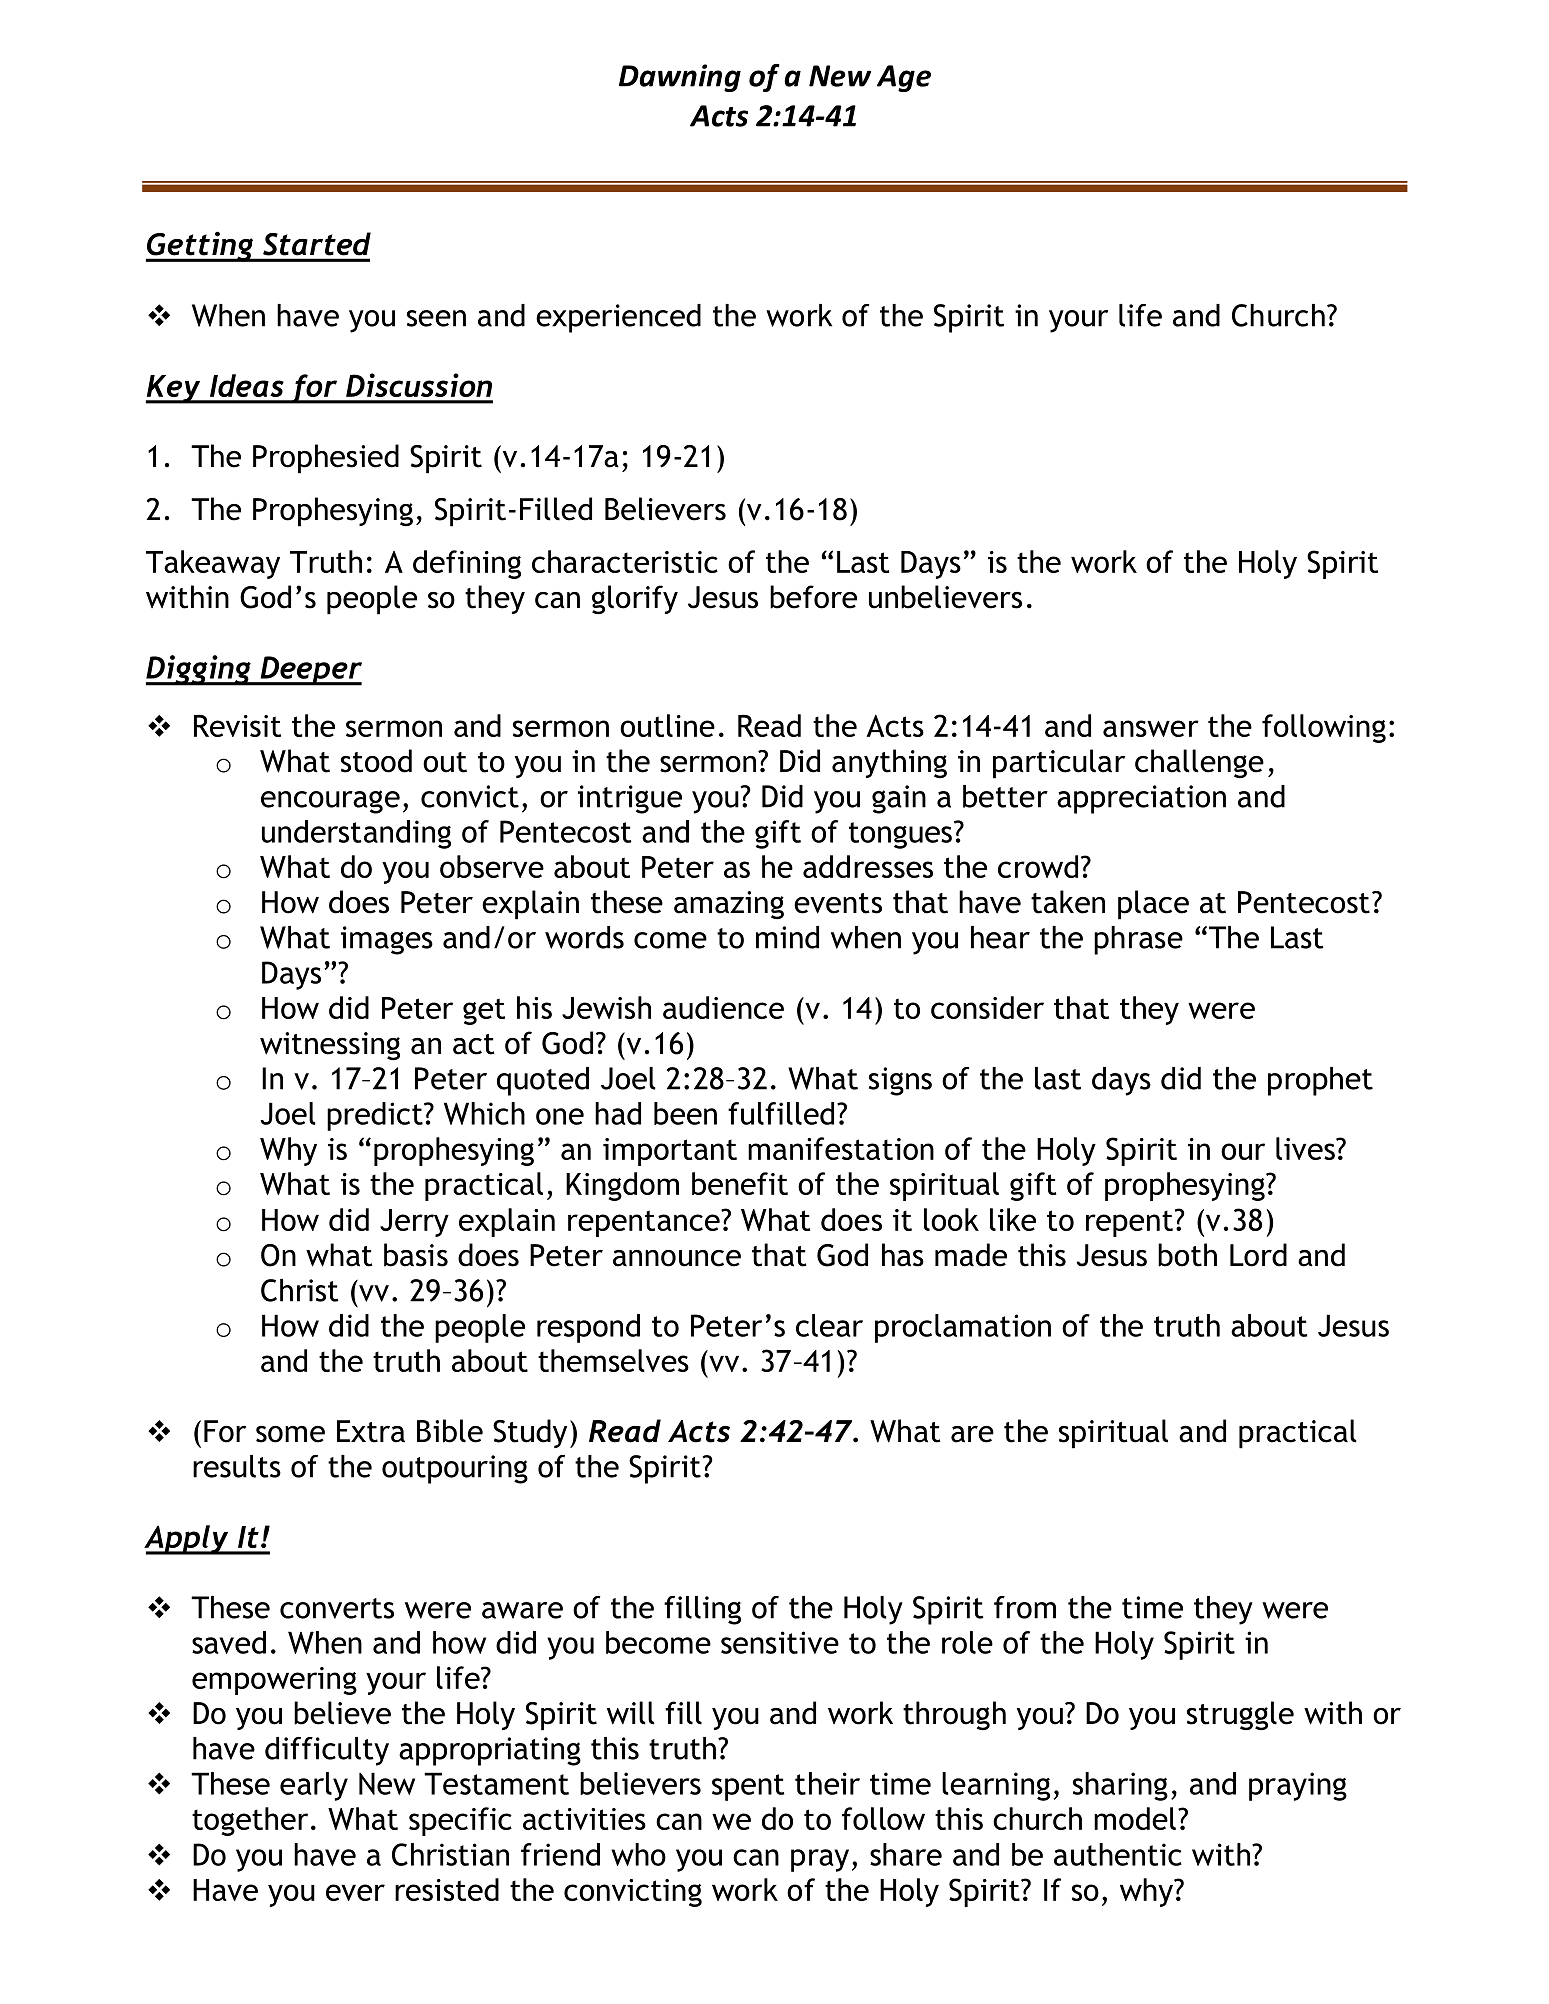 The image size is (1549, 2004). I want to click on audience, so click(723, 1007).
